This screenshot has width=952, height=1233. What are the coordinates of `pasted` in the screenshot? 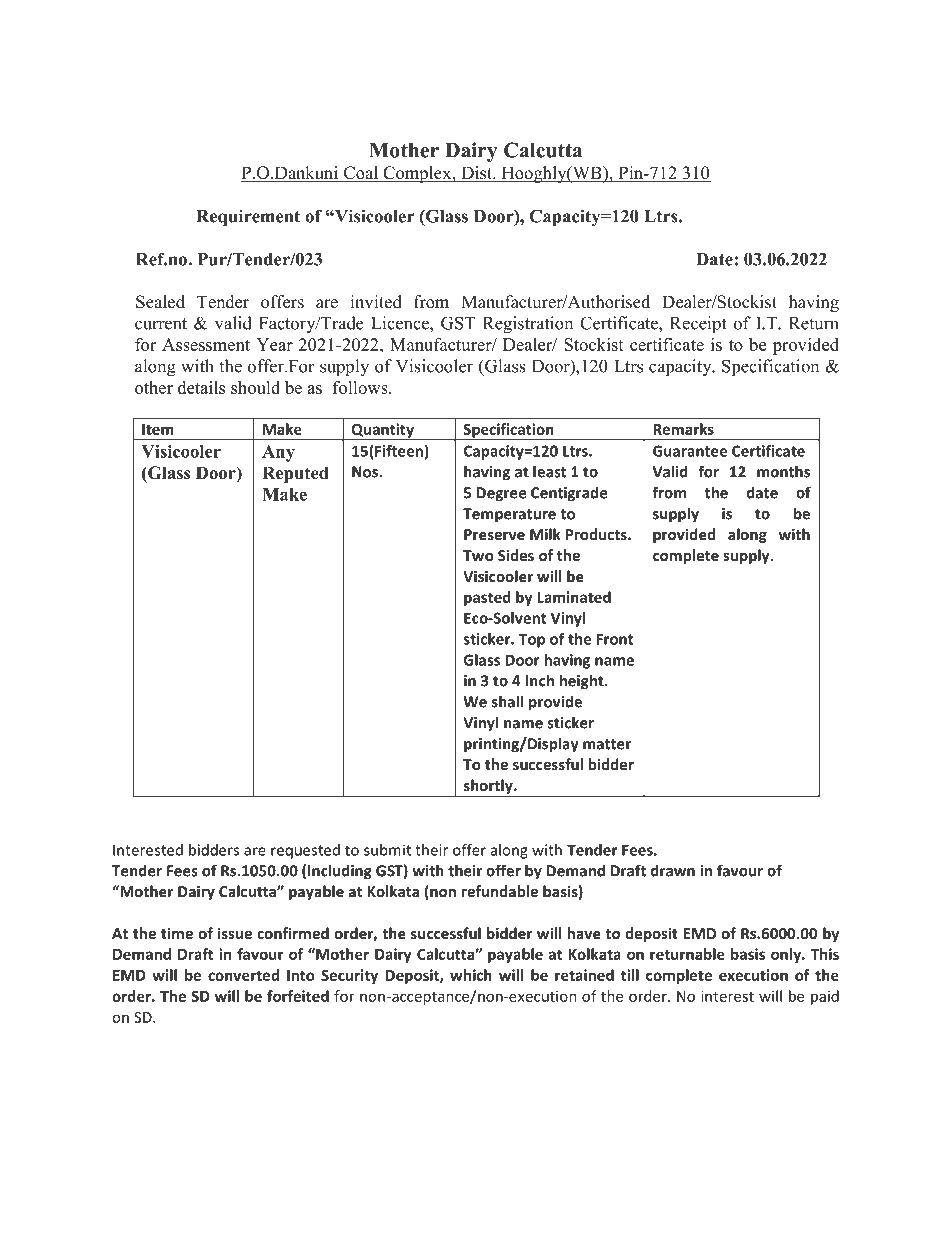 It's located at (487, 598).
